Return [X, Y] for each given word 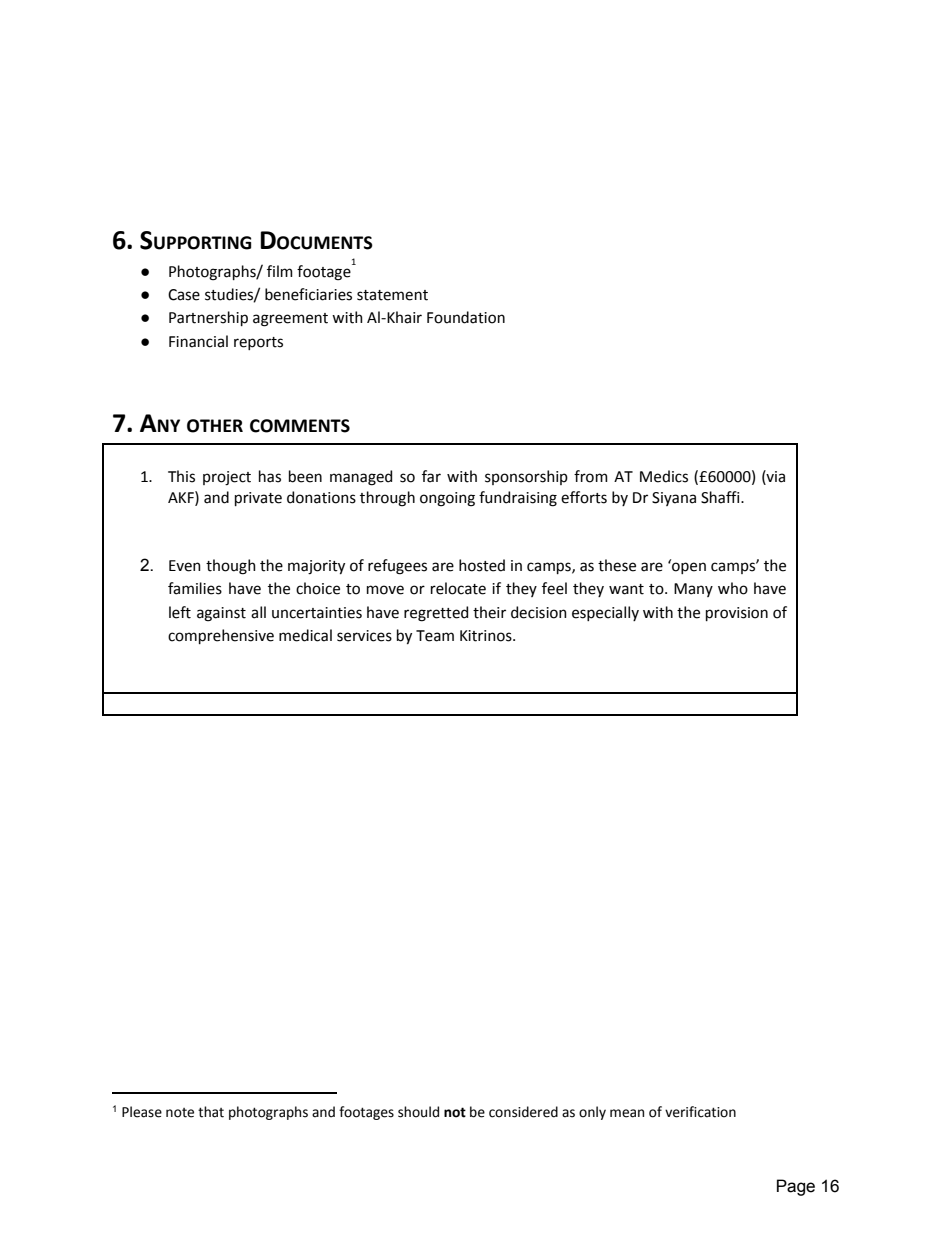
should [418, 1112]
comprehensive [221, 636]
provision [737, 614]
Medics [664, 476]
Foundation [466, 317]
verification [700, 1112]
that [211, 1112]
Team [435, 636]
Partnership [208, 318]
